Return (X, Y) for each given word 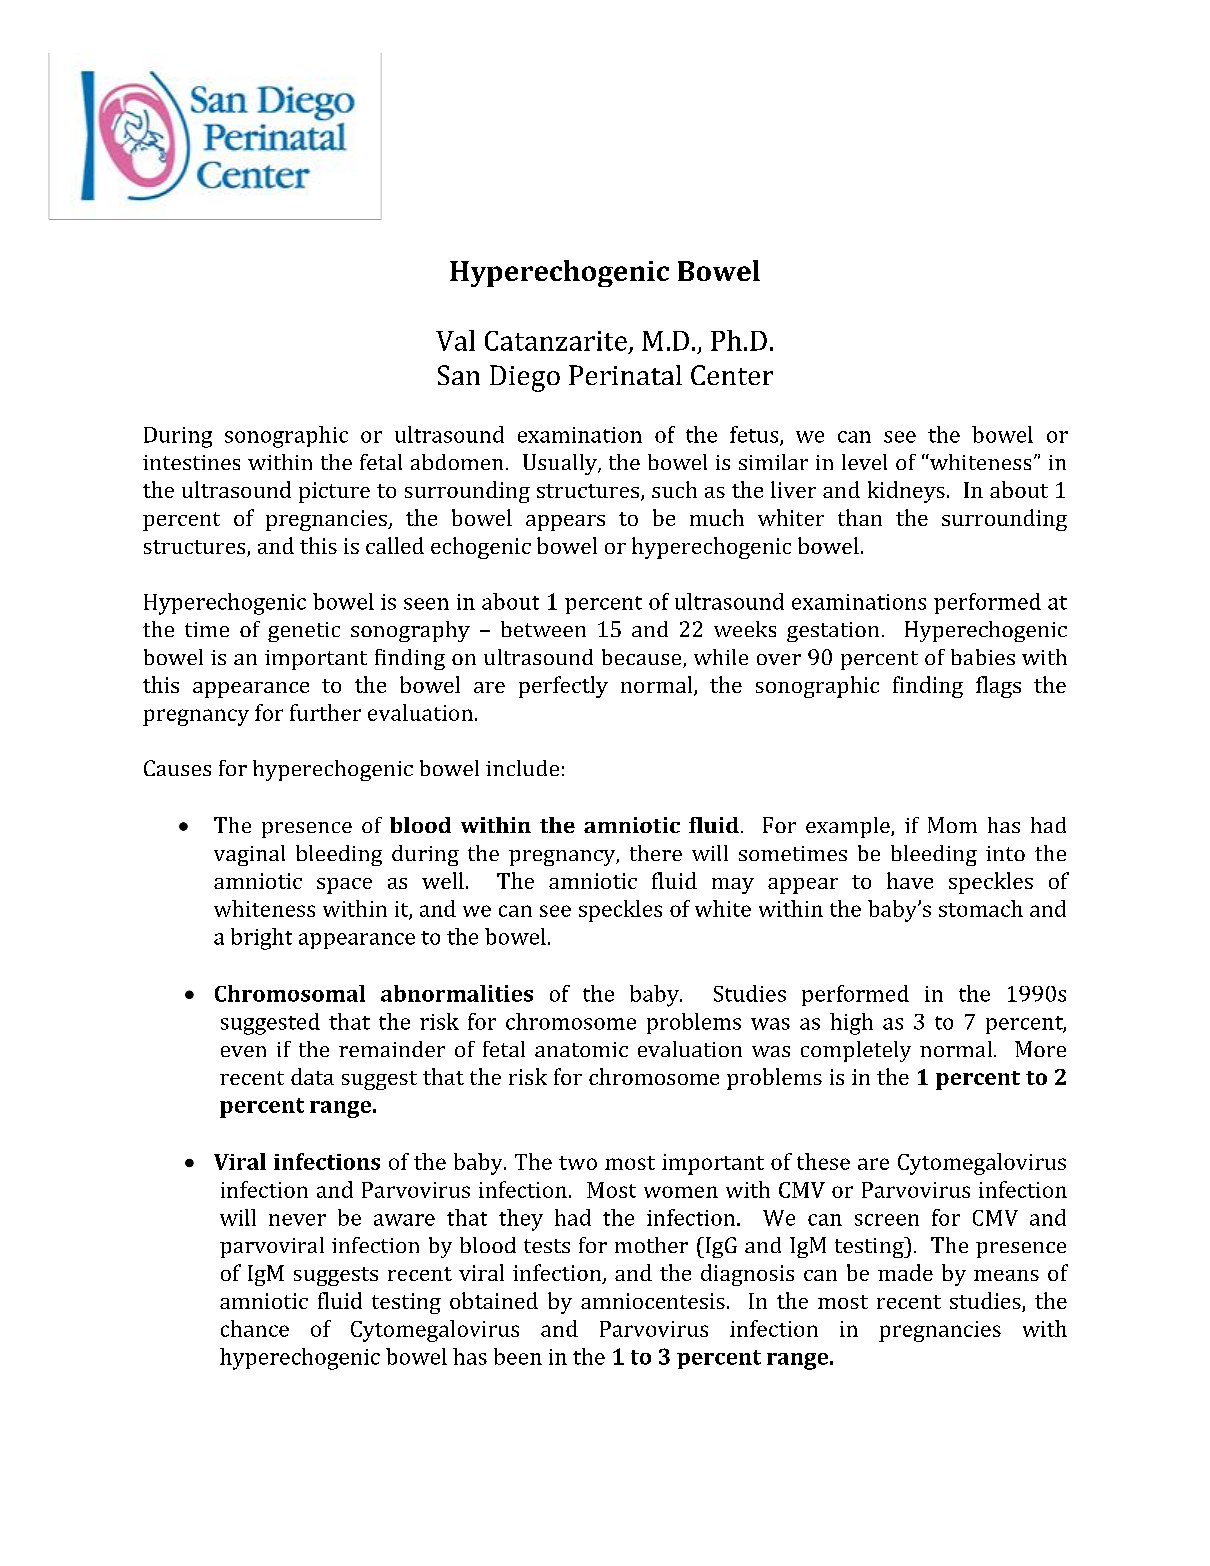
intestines (191, 462)
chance (255, 1328)
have (910, 880)
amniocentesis (653, 1301)
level (864, 462)
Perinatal (625, 375)
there (656, 853)
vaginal (249, 855)
